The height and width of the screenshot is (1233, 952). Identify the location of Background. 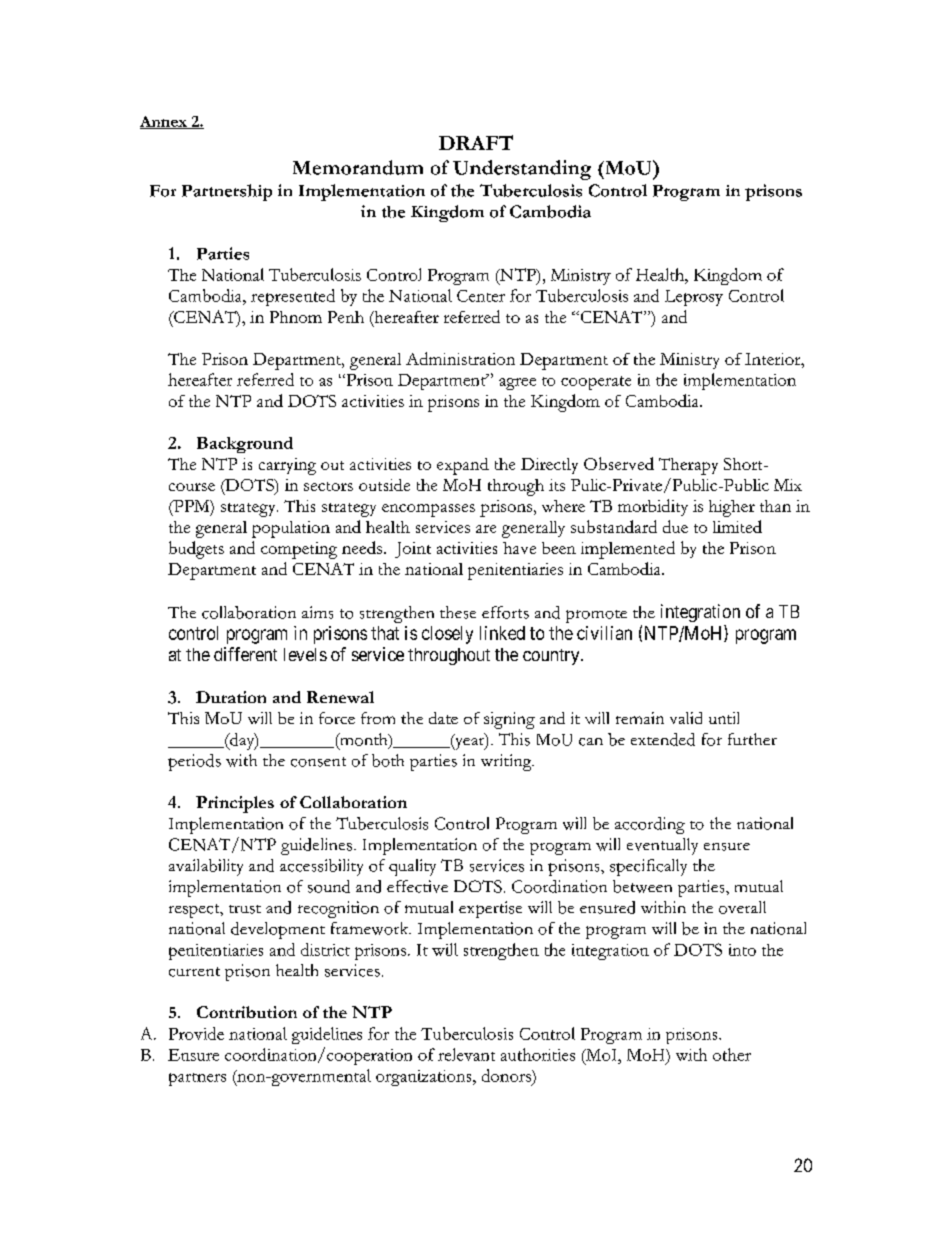
(245, 445).
